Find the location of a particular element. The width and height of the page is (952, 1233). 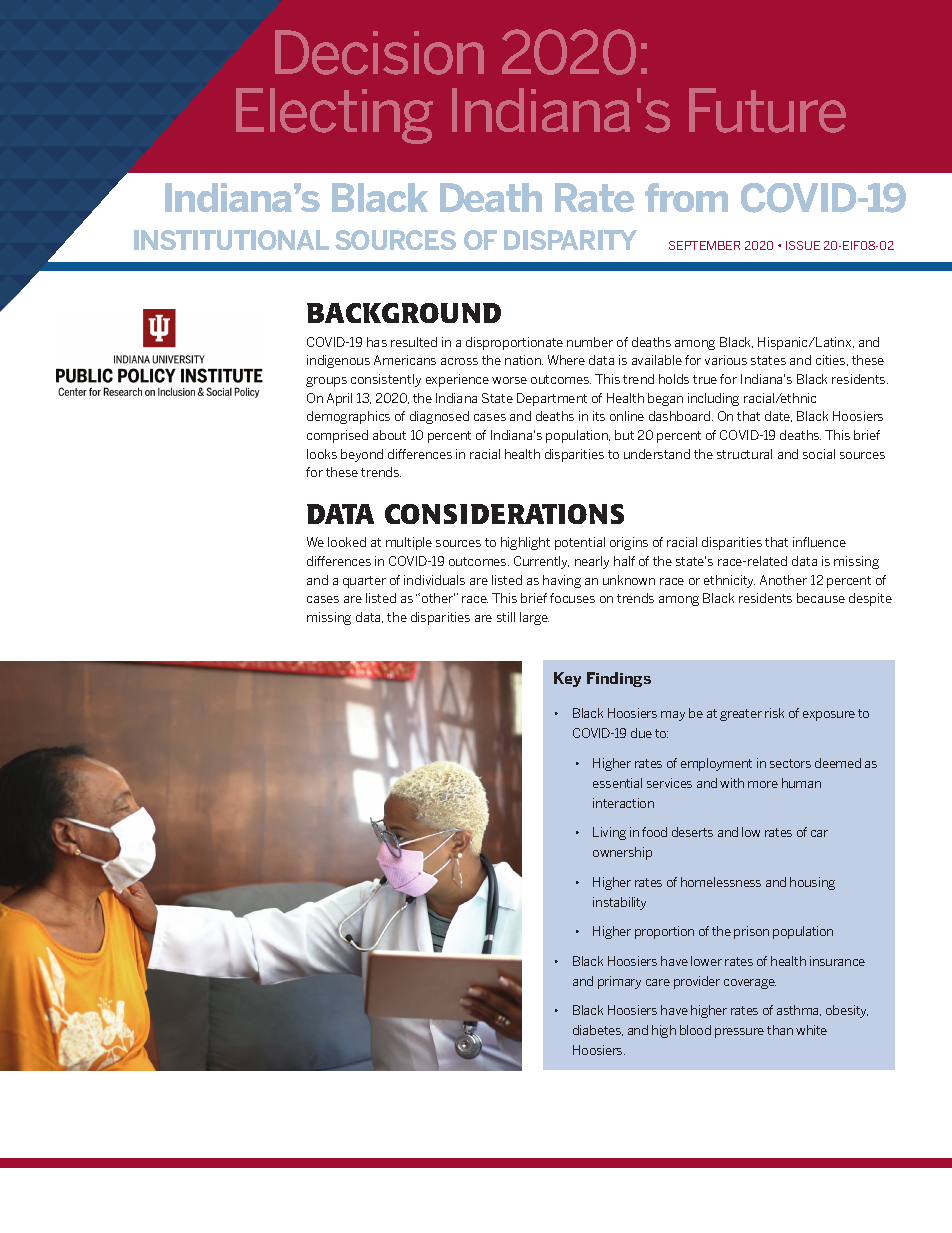

interaction is located at coordinates (623, 803).
